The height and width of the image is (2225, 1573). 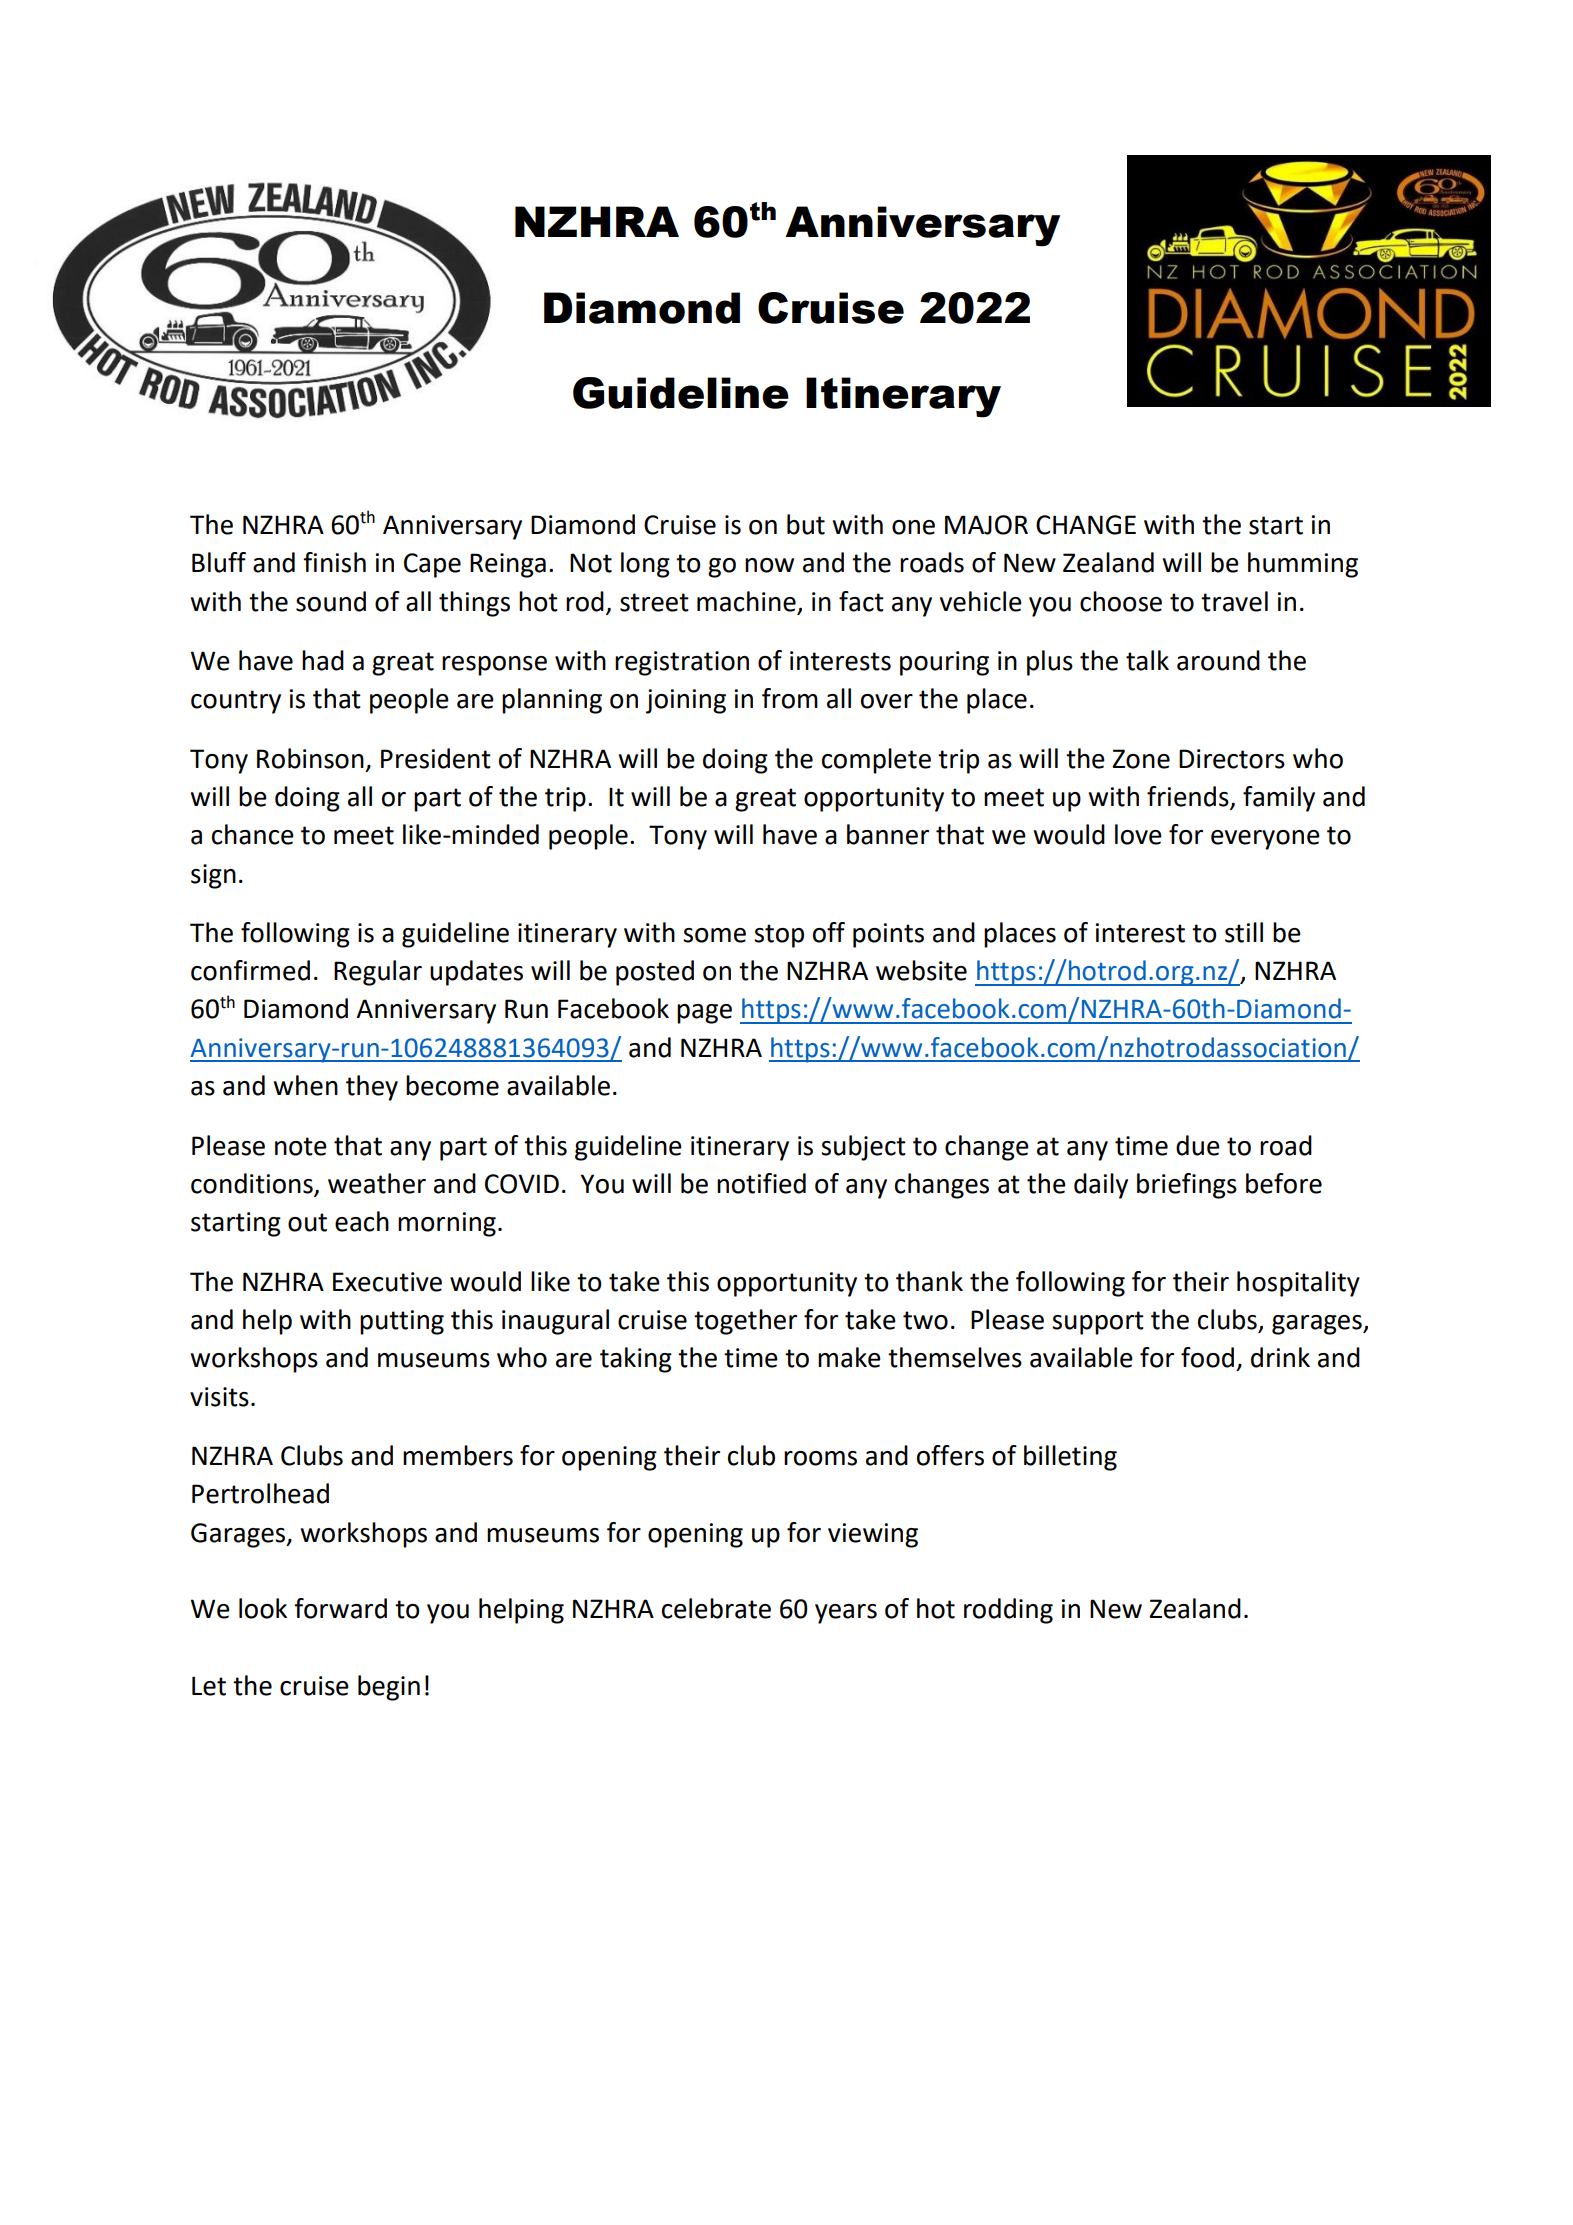 I want to click on choose, so click(x=1121, y=601).
